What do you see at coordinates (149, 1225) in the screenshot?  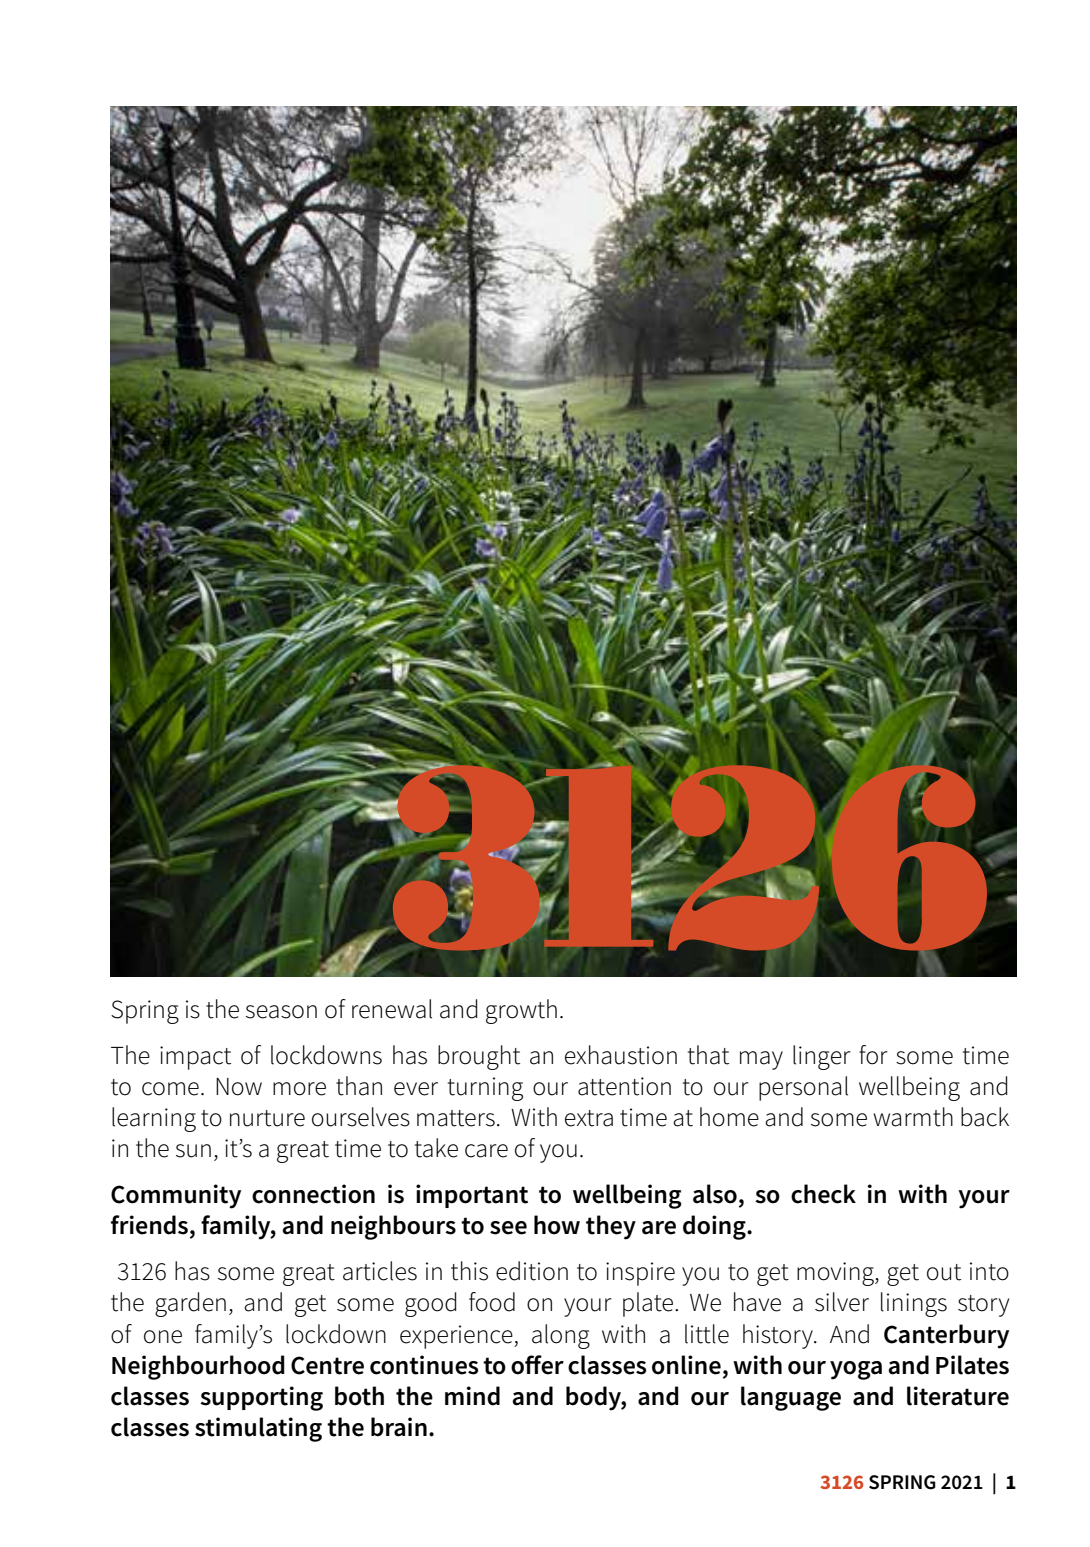 I see `friends` at bounding box center [149, 1225].
